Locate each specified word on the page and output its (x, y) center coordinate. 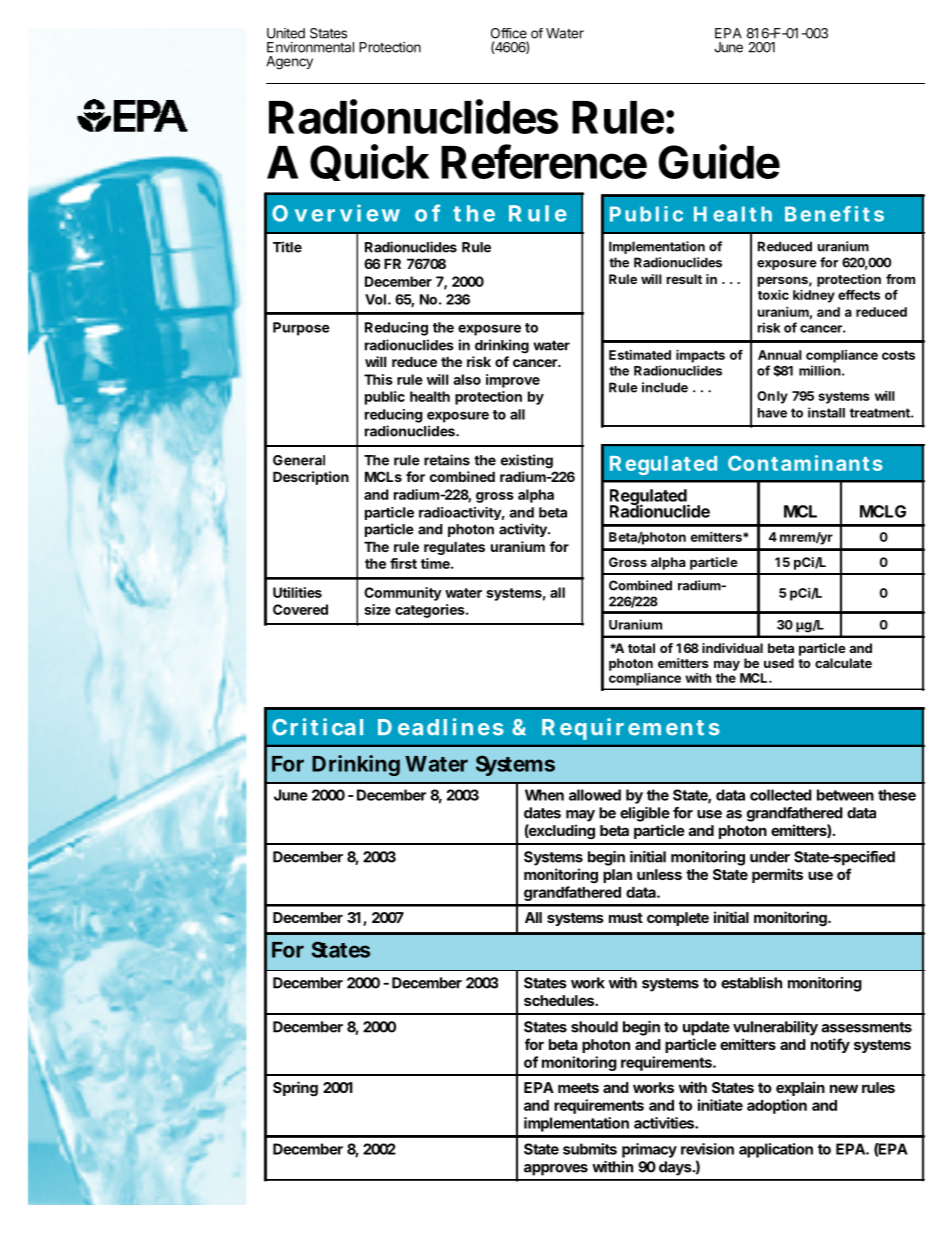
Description (311, 478)
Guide (719, 161)
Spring (295, 1089)
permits (777, 875)
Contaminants (805, 463)
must (626, 918)
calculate (843, 663)
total (641, 648)
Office (509, 33)
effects (859, 295)
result (684, 279)
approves (556, 1170)
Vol (375, 299)
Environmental (310, 47)
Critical (317, 727)
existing (527, 461)
